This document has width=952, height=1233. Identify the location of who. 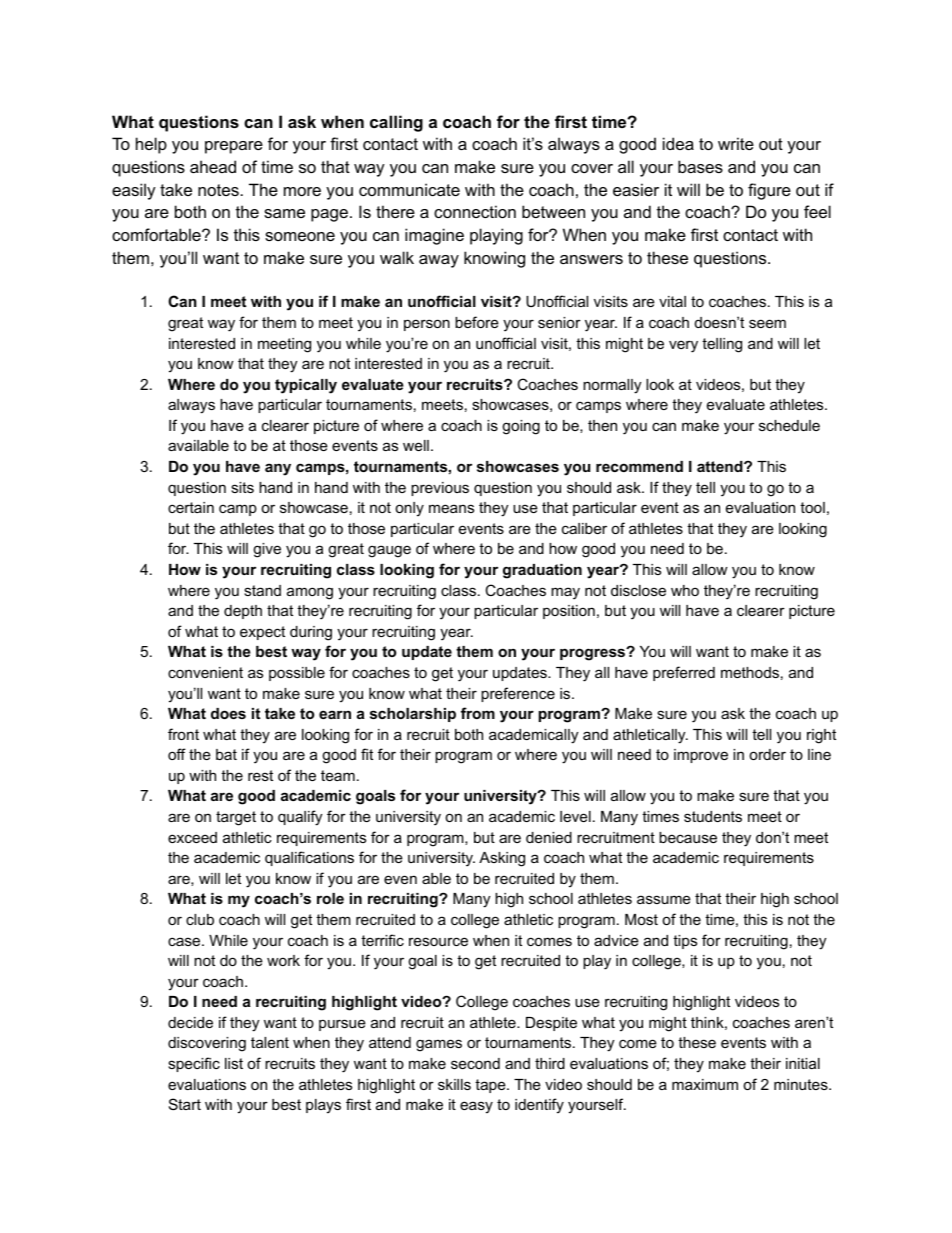
(685, 590).
